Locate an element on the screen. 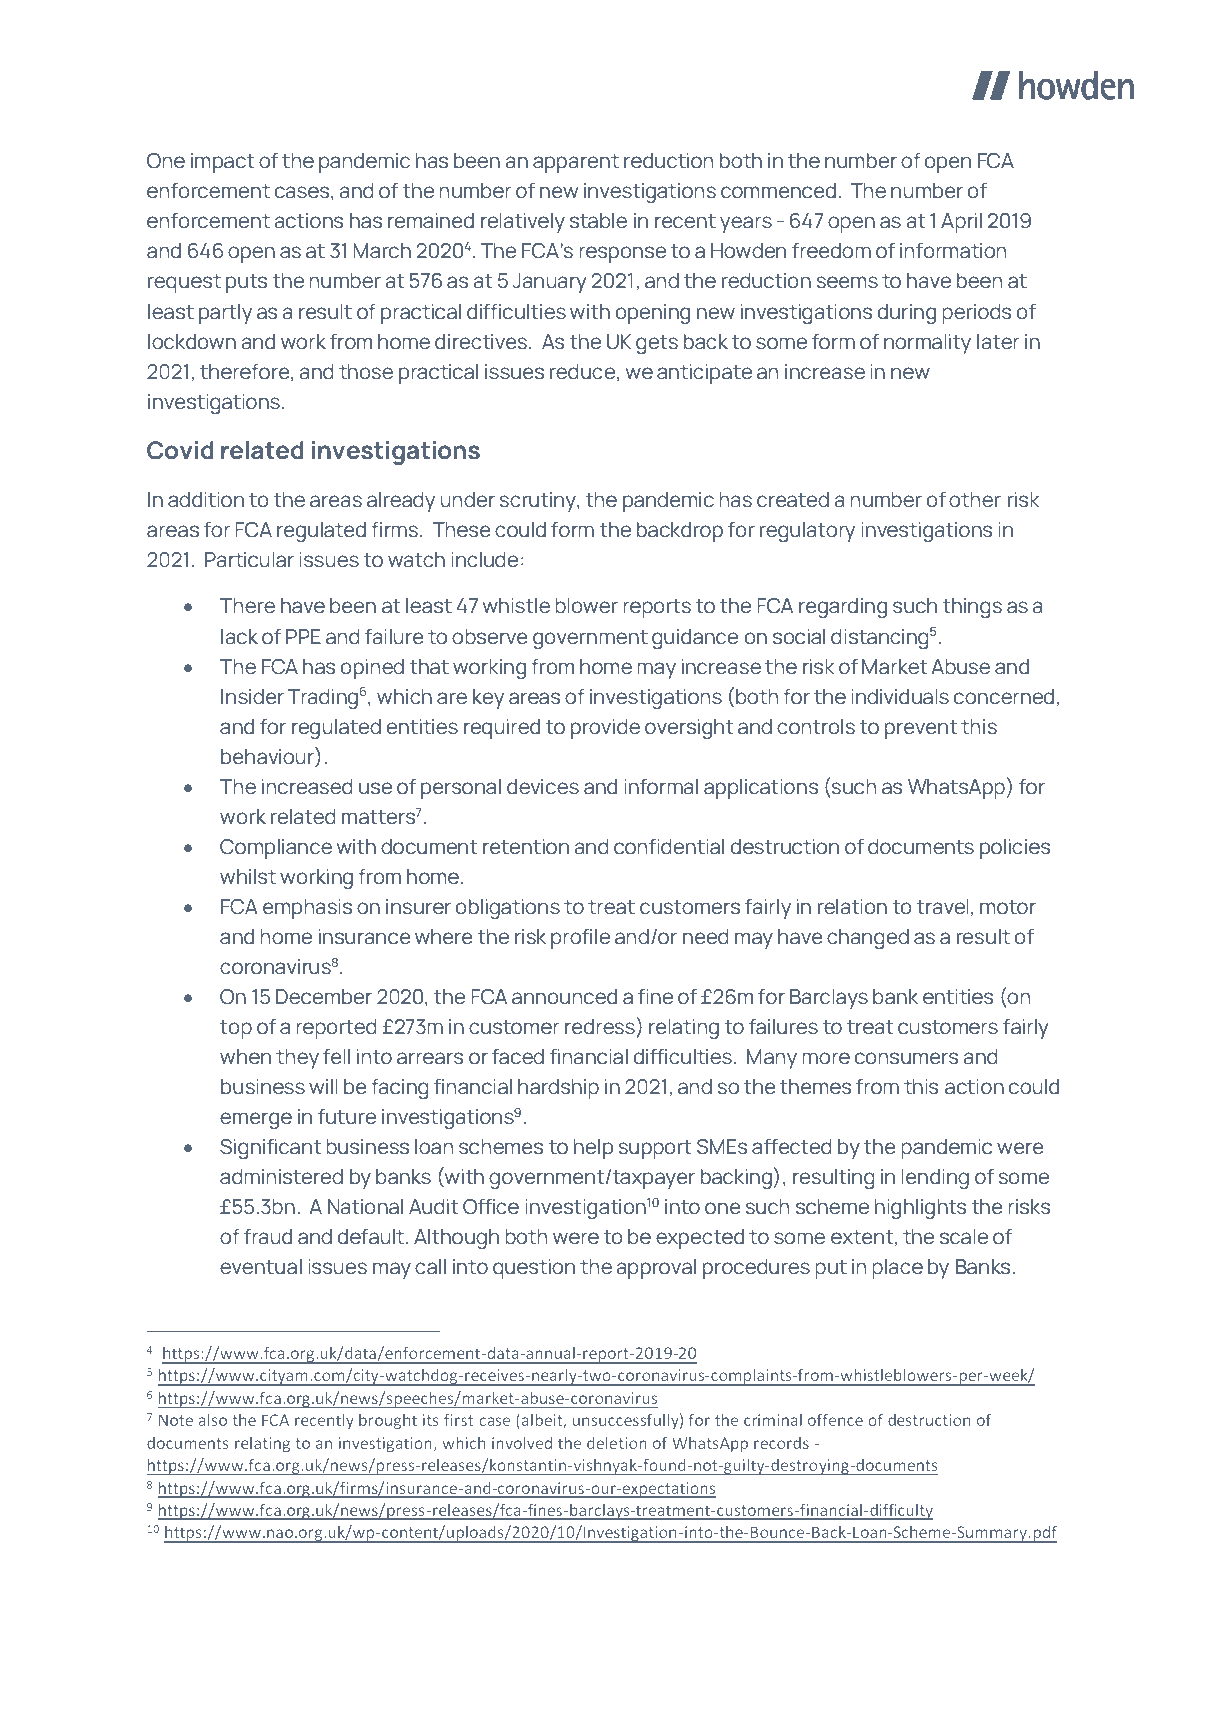 Image resolution: width=1212 pixels, height=1715 pixels. also is located at coordinates (212, 1419).
